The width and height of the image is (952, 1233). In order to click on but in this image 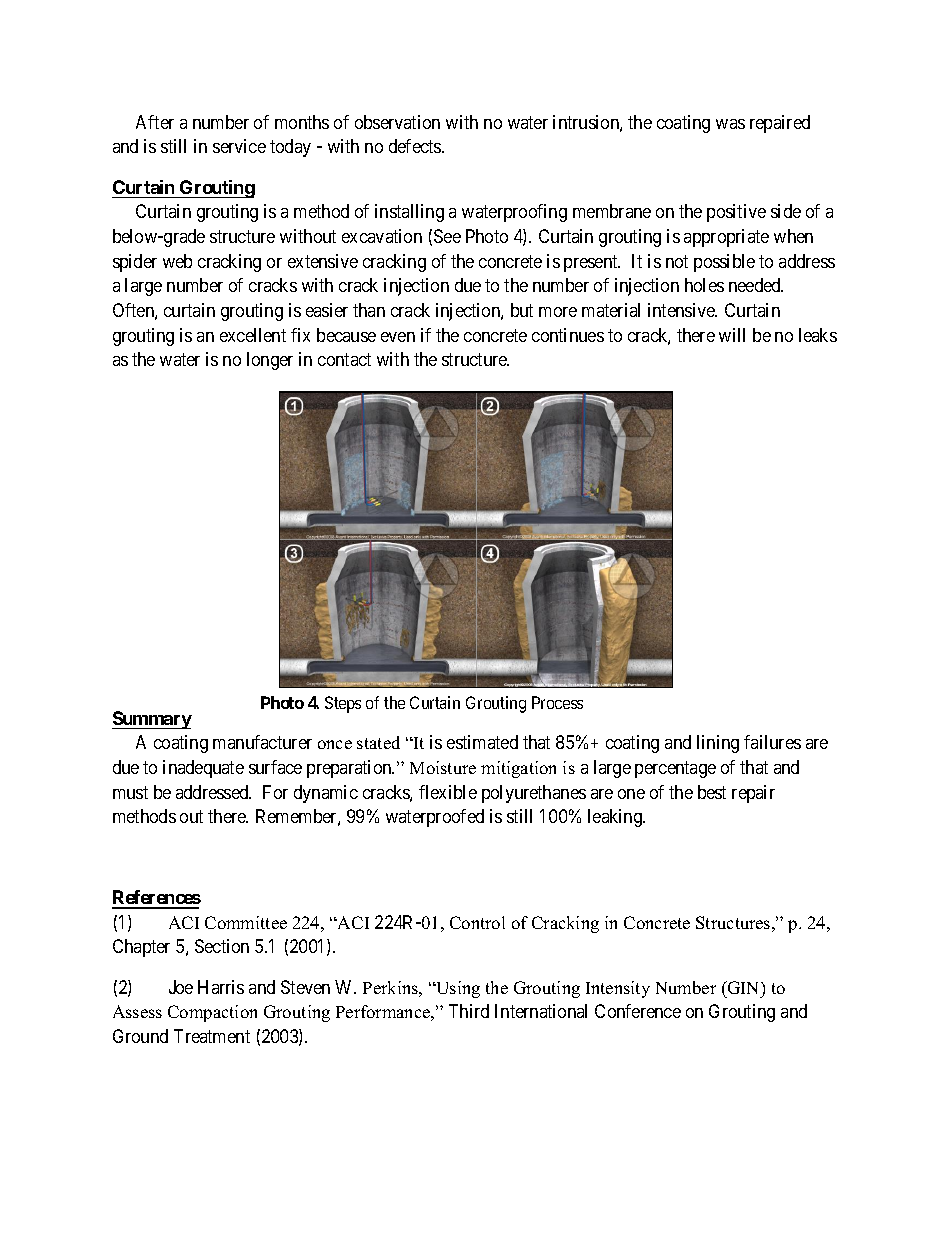, I will do `click(522, 310)`.
